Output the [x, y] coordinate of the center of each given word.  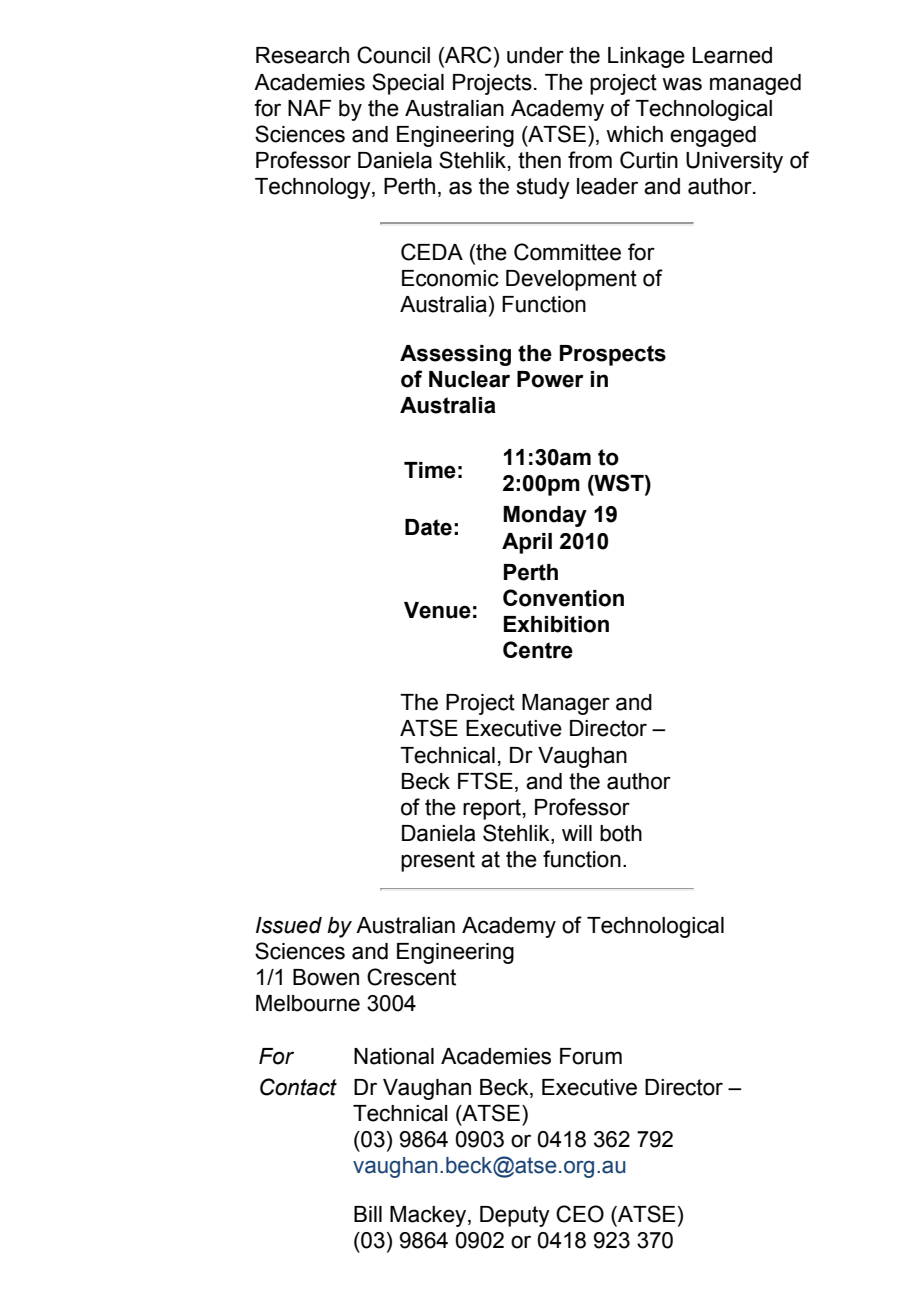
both [621, 833]
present [438, 861]
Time [430, 470]
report [492, 809]
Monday [545, 516]
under [535, 55]
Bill [368, 1214]
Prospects [613, 355]
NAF [309, 108]
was [682, 84]
